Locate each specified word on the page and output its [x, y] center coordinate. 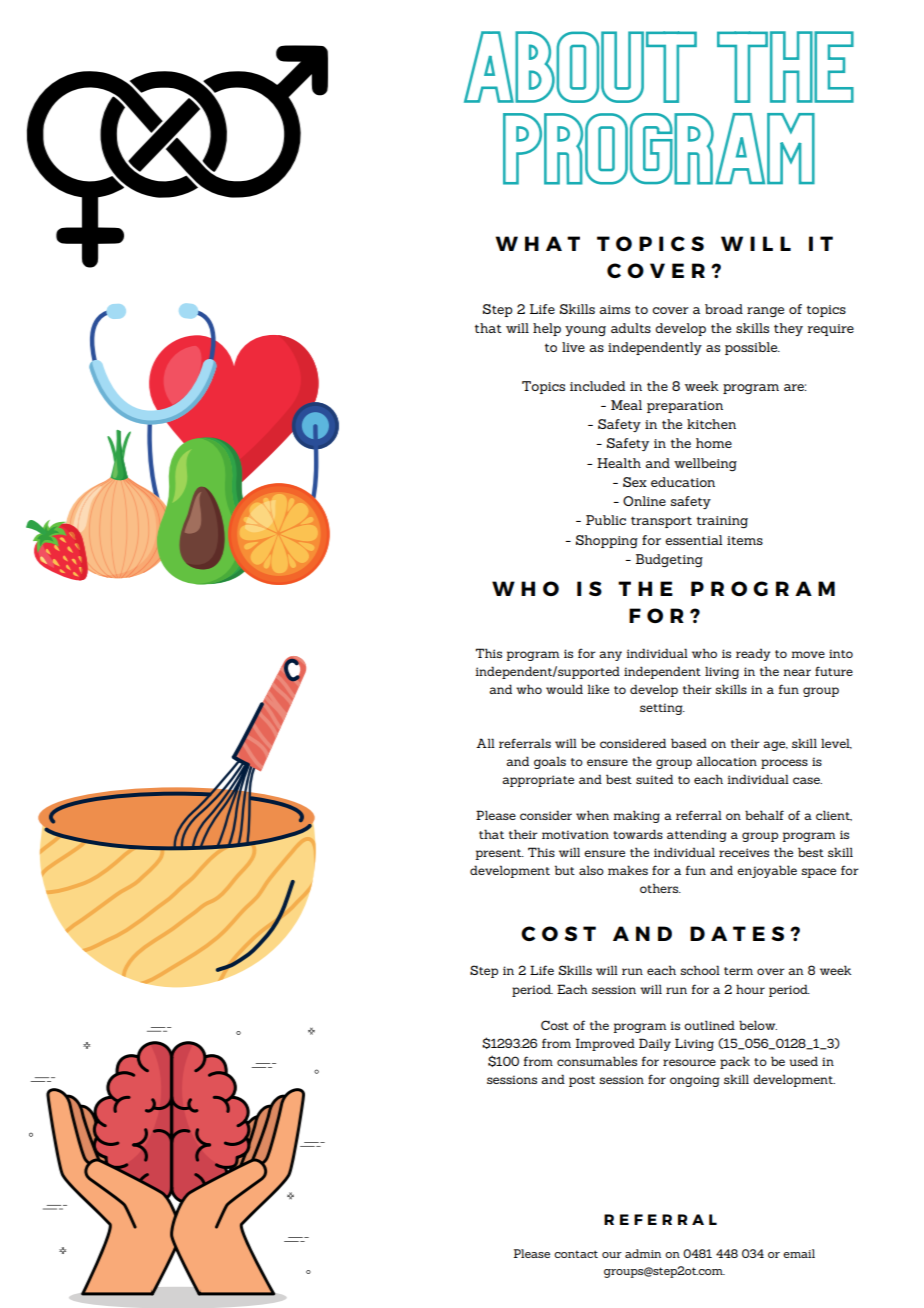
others [660, 888]
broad [724, 309]
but [565, 870]
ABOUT [580, 67]
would [564, 689]
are [795, 387]
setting [662, 709]
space [818, 873]
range [765, 312]
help [547, 329]
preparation [685, 407]
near [797, 672]
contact [576, 1254]
